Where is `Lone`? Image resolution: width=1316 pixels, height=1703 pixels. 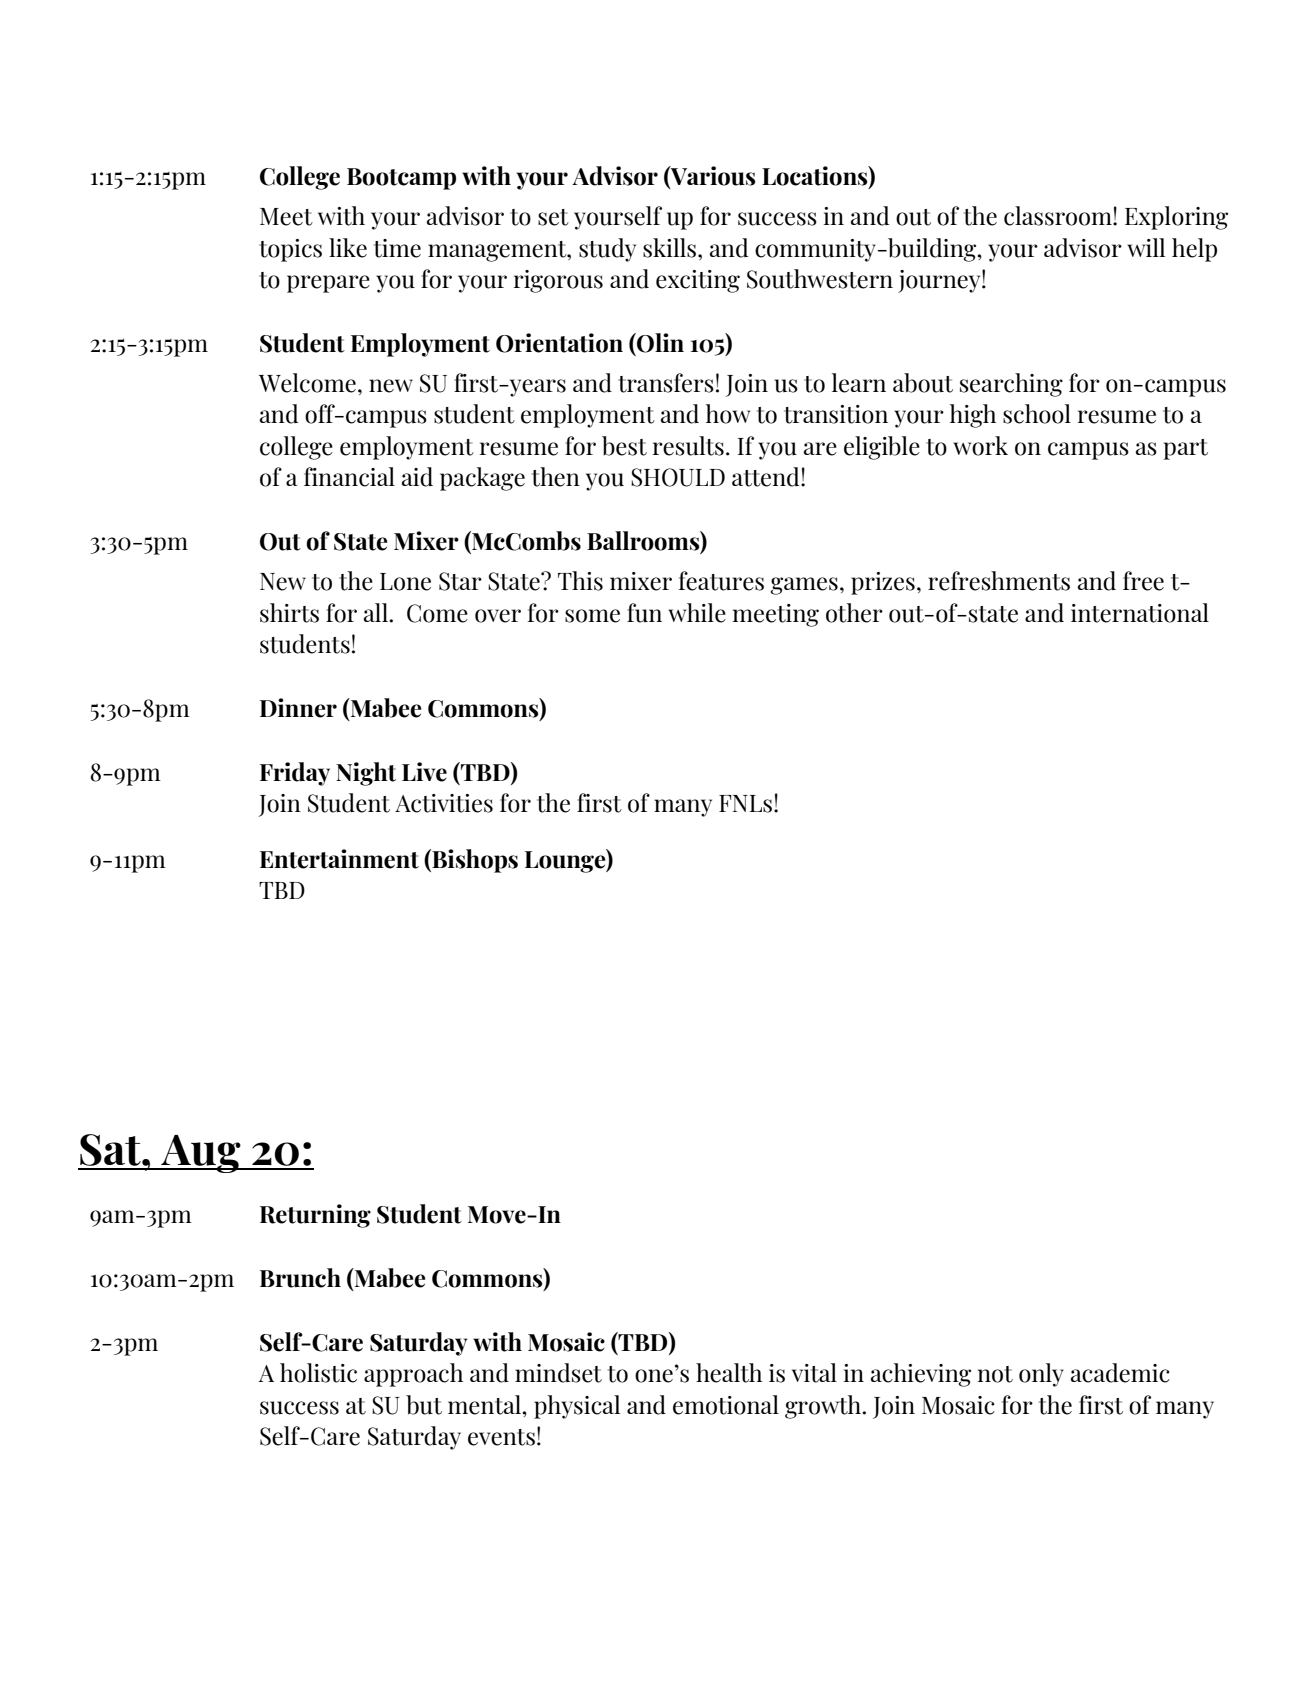
Lone is located at coordinates (405, 582).
